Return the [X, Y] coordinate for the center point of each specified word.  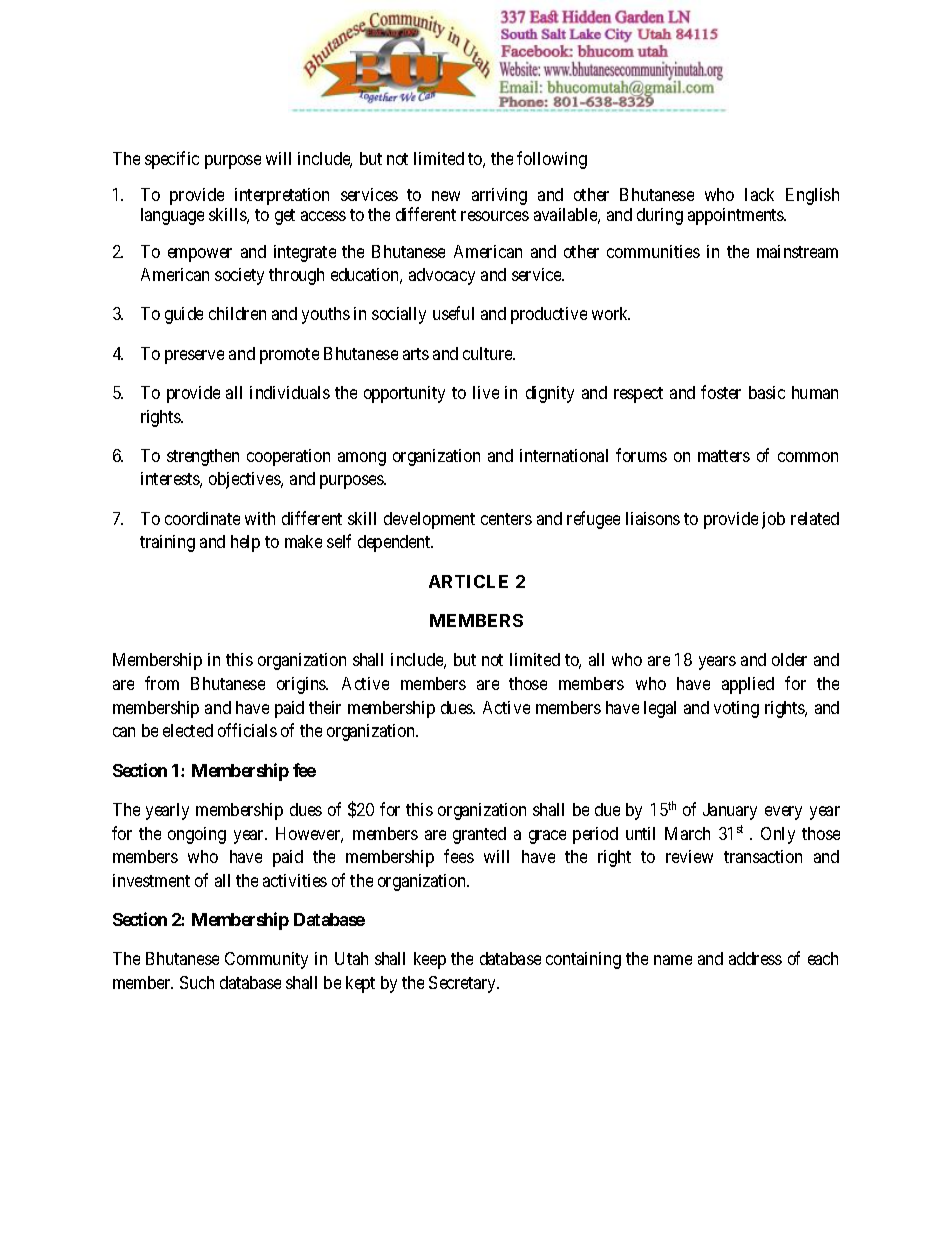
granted [479, 835]
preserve [194, 357]
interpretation [282, 196]
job [773, 520]
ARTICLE [468, 581]
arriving [499, 196]
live [486, 392]
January [730, 811]
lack [759, 194]
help [245, 543]
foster [721, 392]
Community [266, 960]
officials [247, 730]
